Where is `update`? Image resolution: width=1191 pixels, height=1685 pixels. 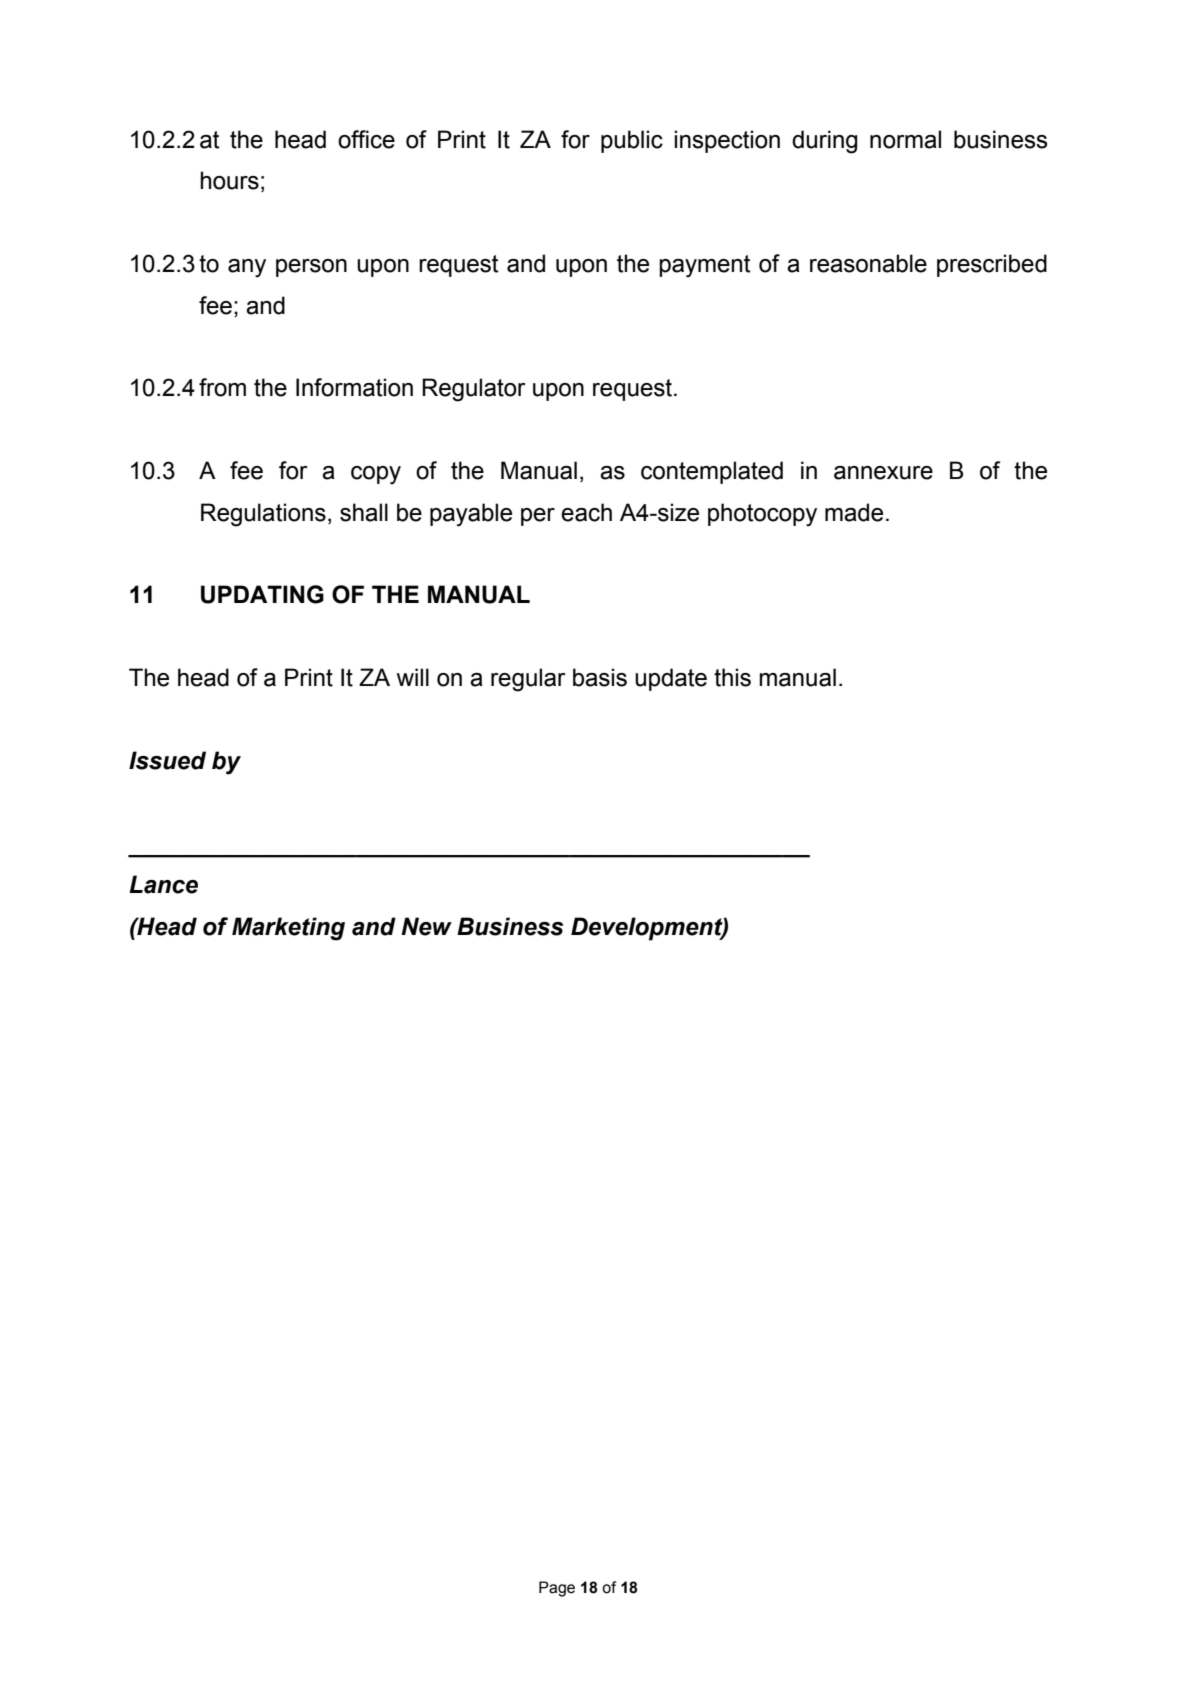
update is located at coordinates (671, 679).
